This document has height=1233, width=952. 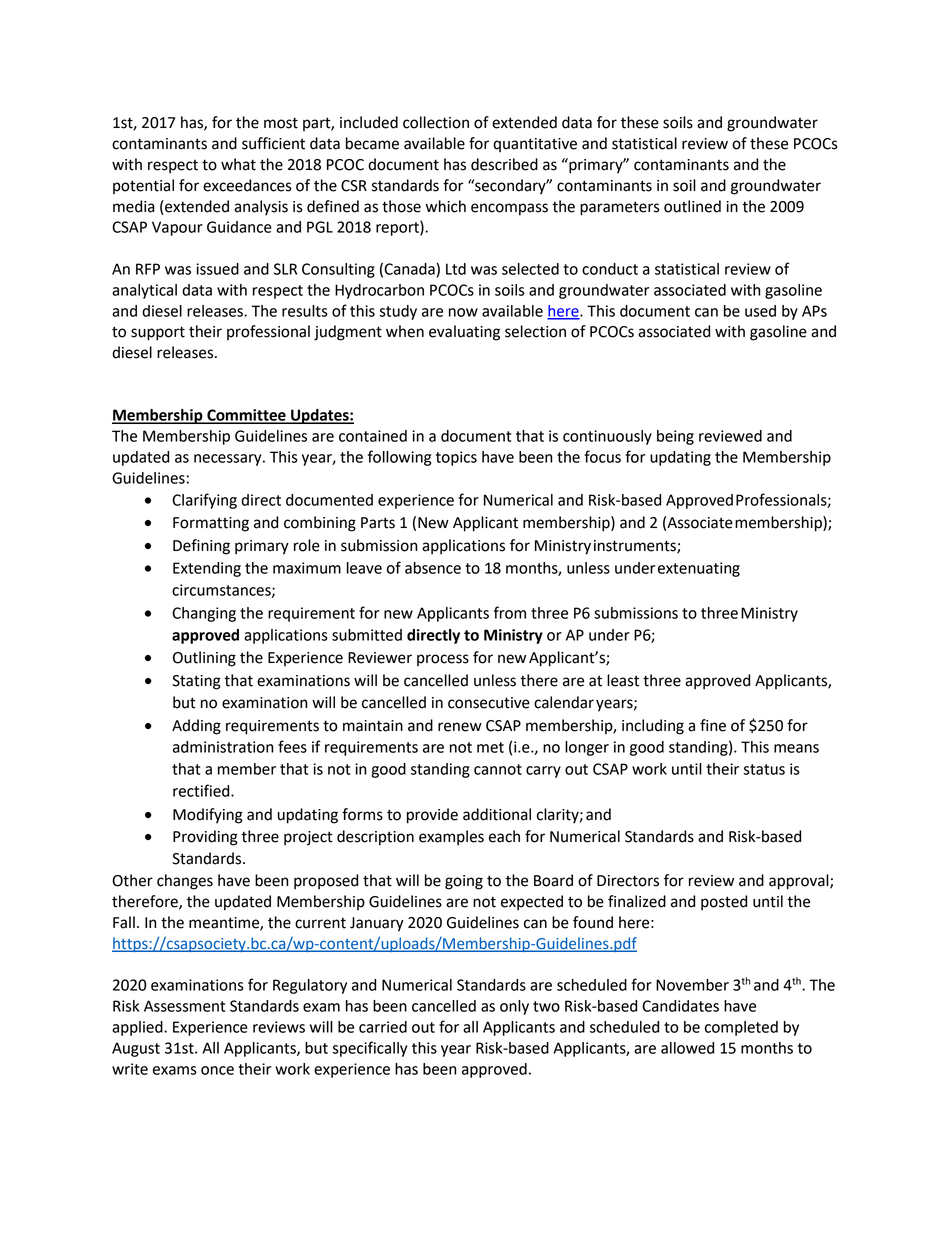 I want to click on only, so click(x=514, y=1007).
